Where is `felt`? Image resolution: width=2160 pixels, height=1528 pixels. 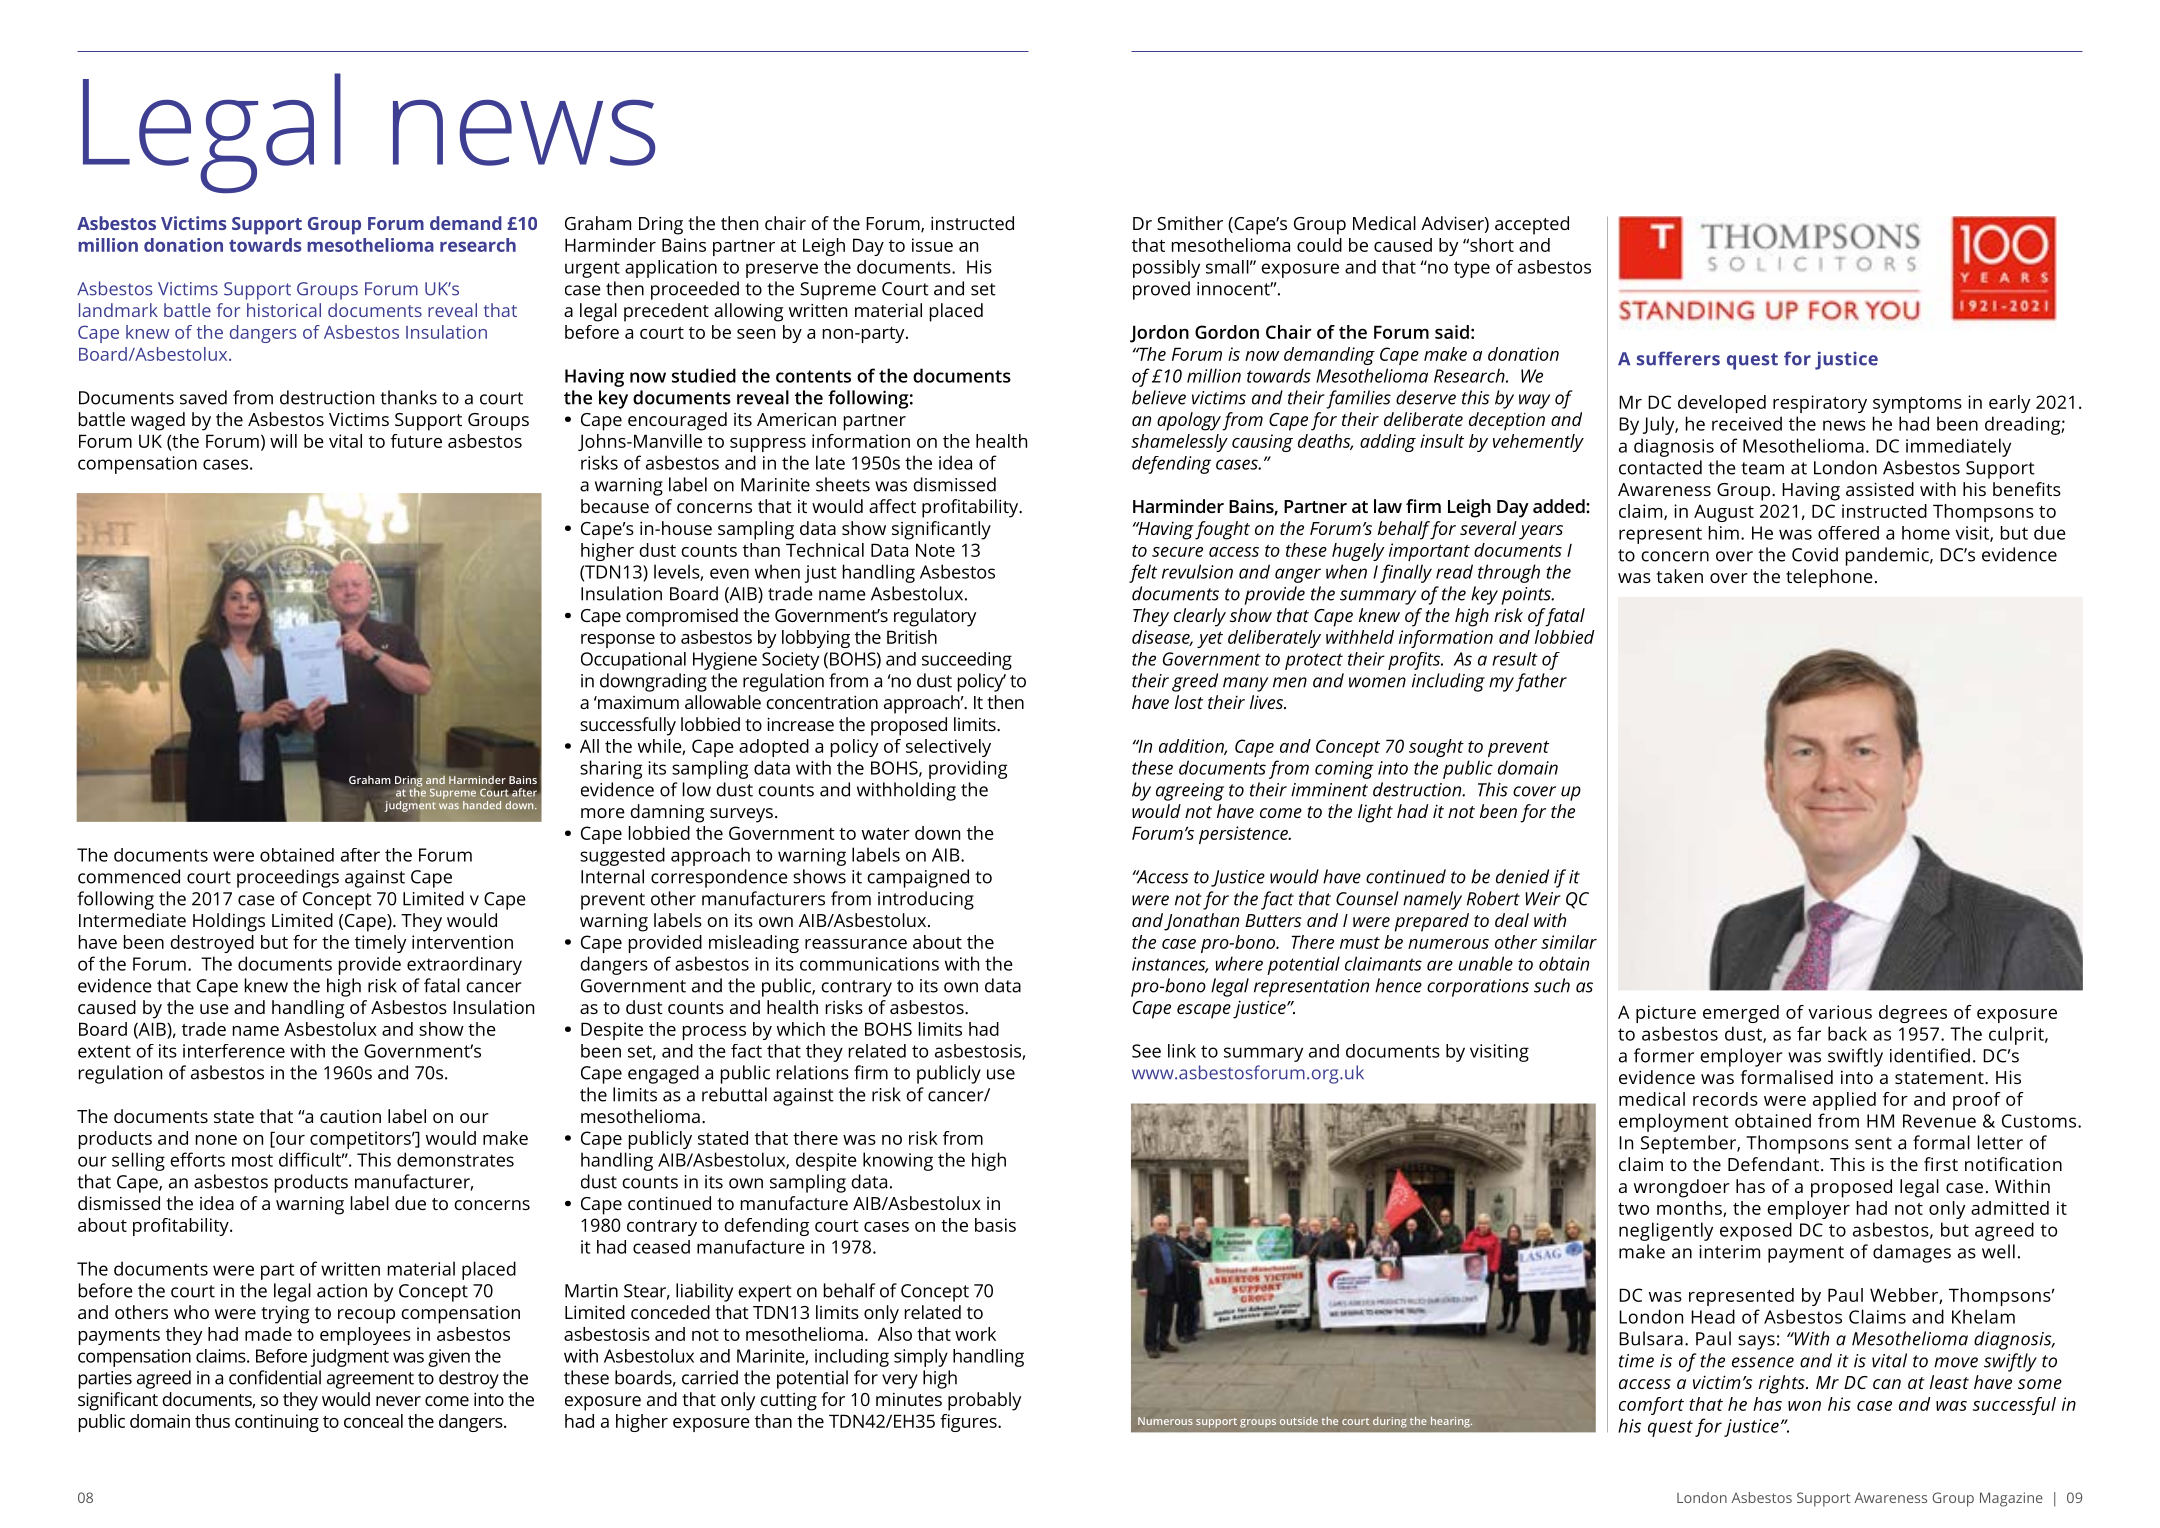 felt is located at coordinates (1143, 573).
